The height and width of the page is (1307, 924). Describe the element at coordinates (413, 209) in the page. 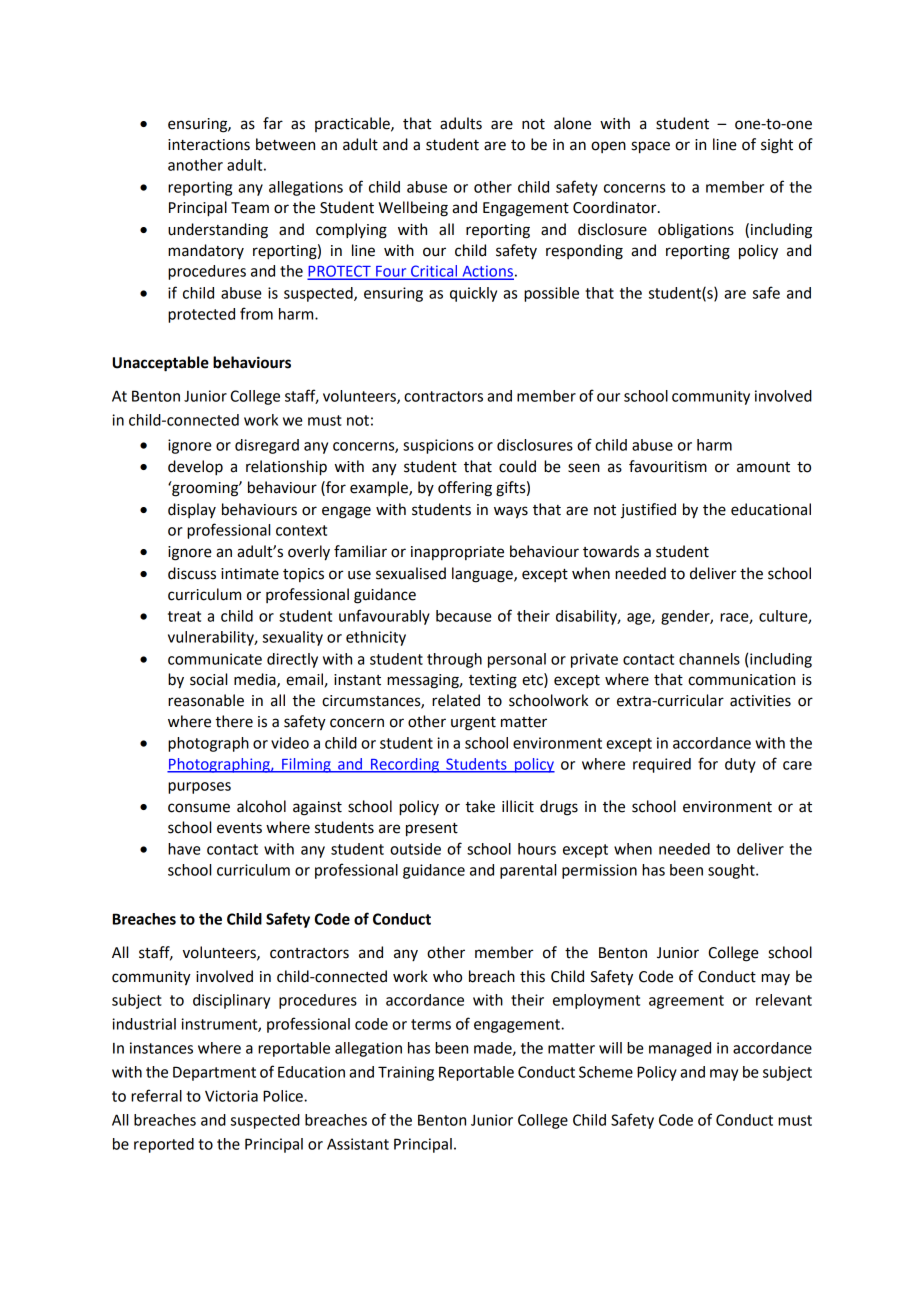

I see `Wellbeing` at that location.
